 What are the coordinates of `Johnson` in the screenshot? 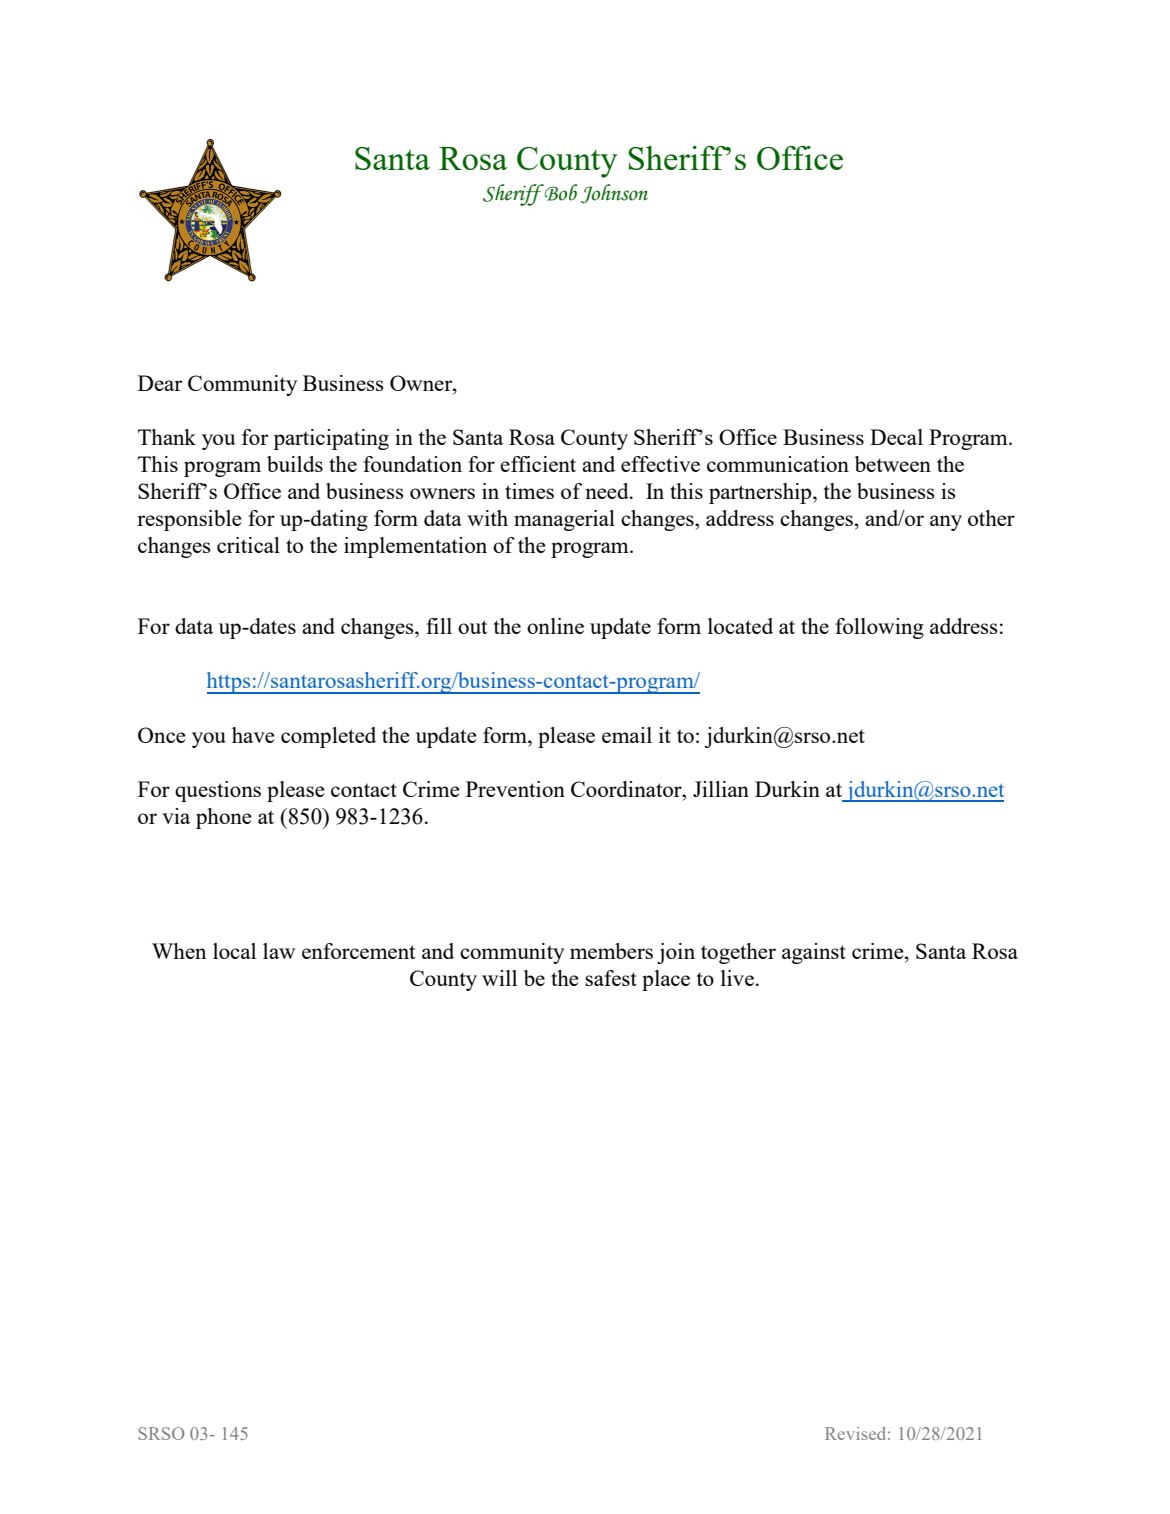 It's located at (614, 194).
